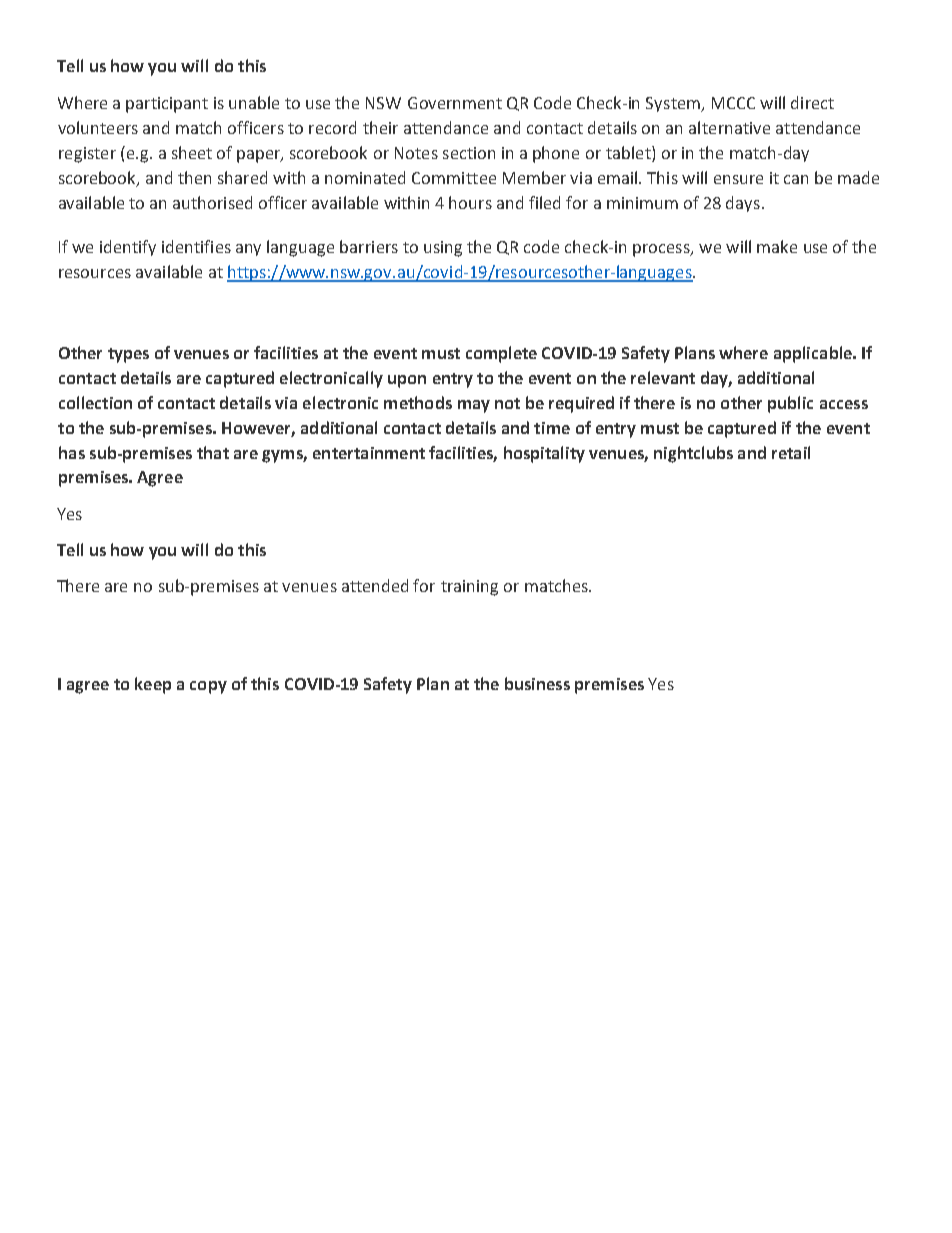  Describe the element at coordinates (791, 452) in the screenshot. I see `retail` at that location.
